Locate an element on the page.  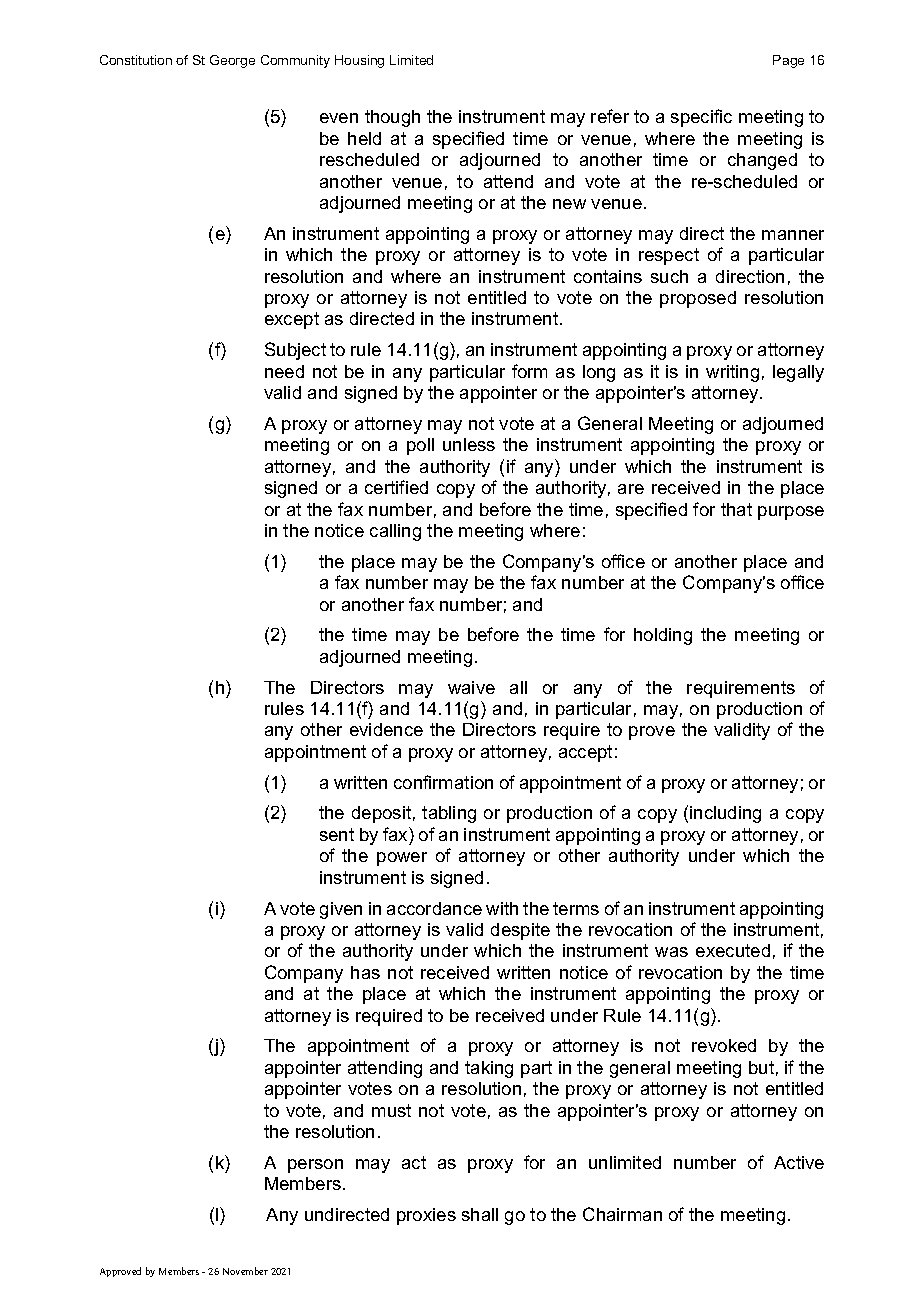
though is located at coordinates (392, 118).
